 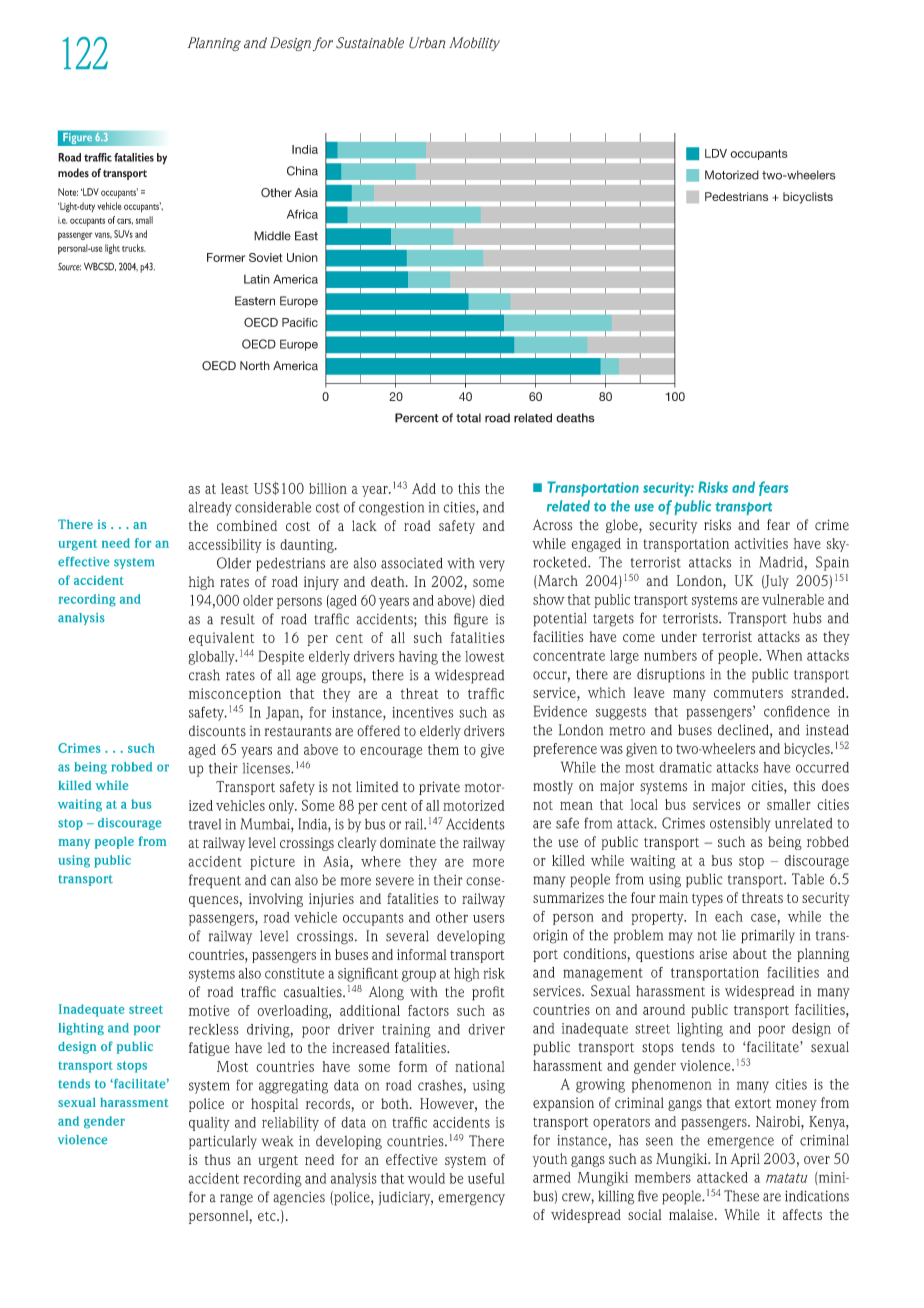 What do you see at coordinates (255, 366) in the page?
I see `North` at bounding box center [255, 366].
